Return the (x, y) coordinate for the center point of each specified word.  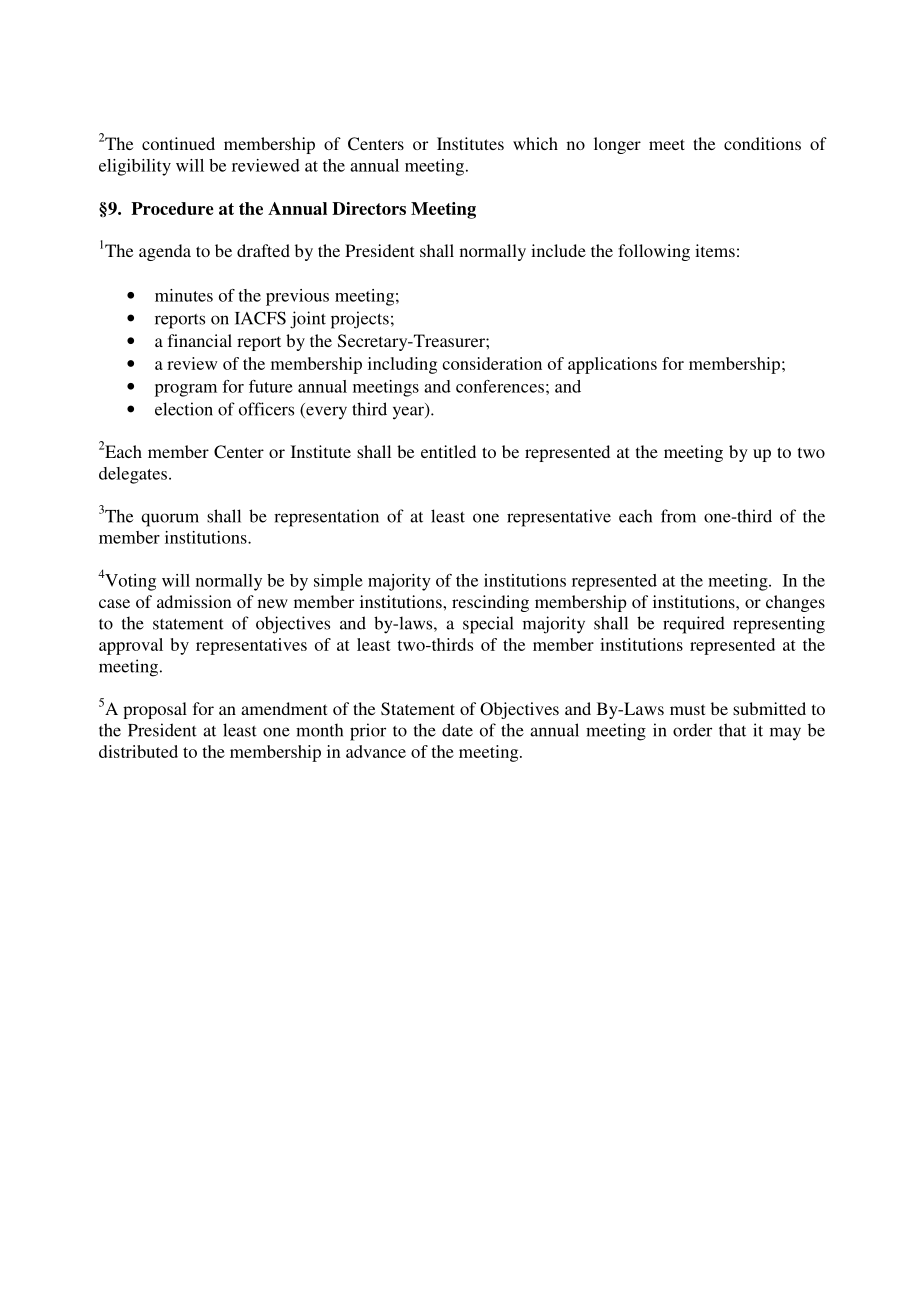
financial (200, 340)
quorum (170, 520)
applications (612, 365)
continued (178, 143)
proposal (155, 710)
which (535, 143)
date (457, 730)
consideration (492, 363)
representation (326, 518)
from (678, 516)
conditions (762, 143)
